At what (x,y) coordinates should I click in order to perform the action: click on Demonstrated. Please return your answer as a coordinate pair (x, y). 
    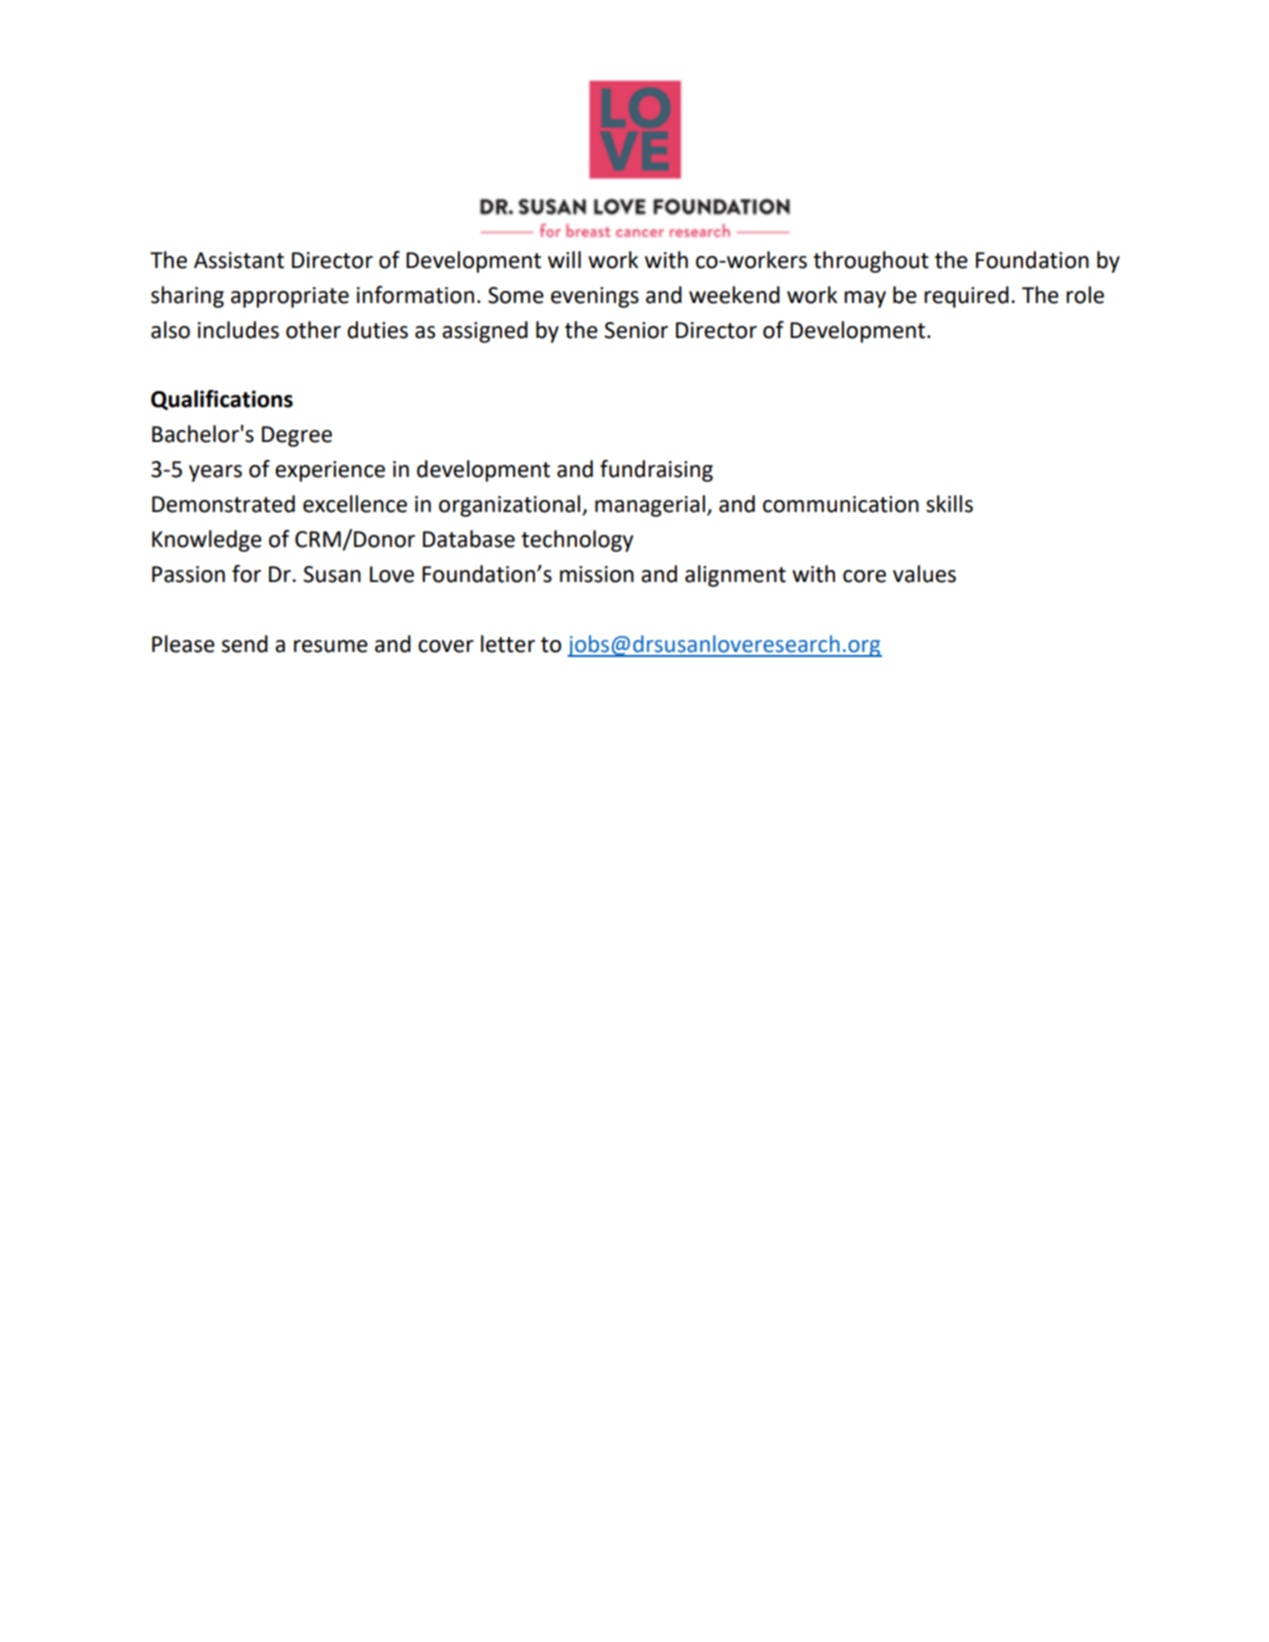
    Looking at the image, I should click on (223, 504).
